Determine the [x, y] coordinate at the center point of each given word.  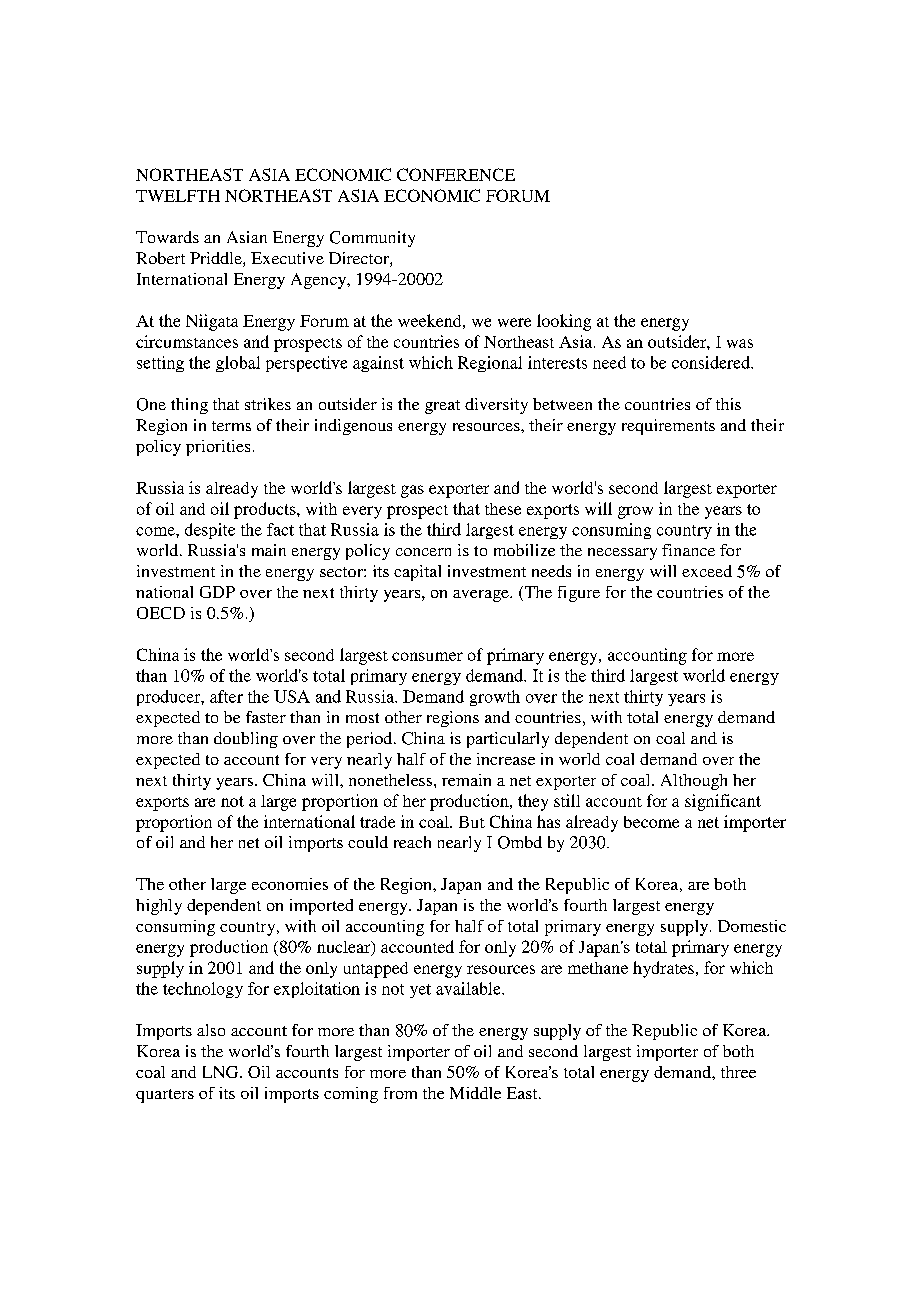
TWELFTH [178, 196]
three [738, 1072]
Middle [475, 1093]
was [740, 343]
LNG [222, 1072]
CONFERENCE [456, 174]
